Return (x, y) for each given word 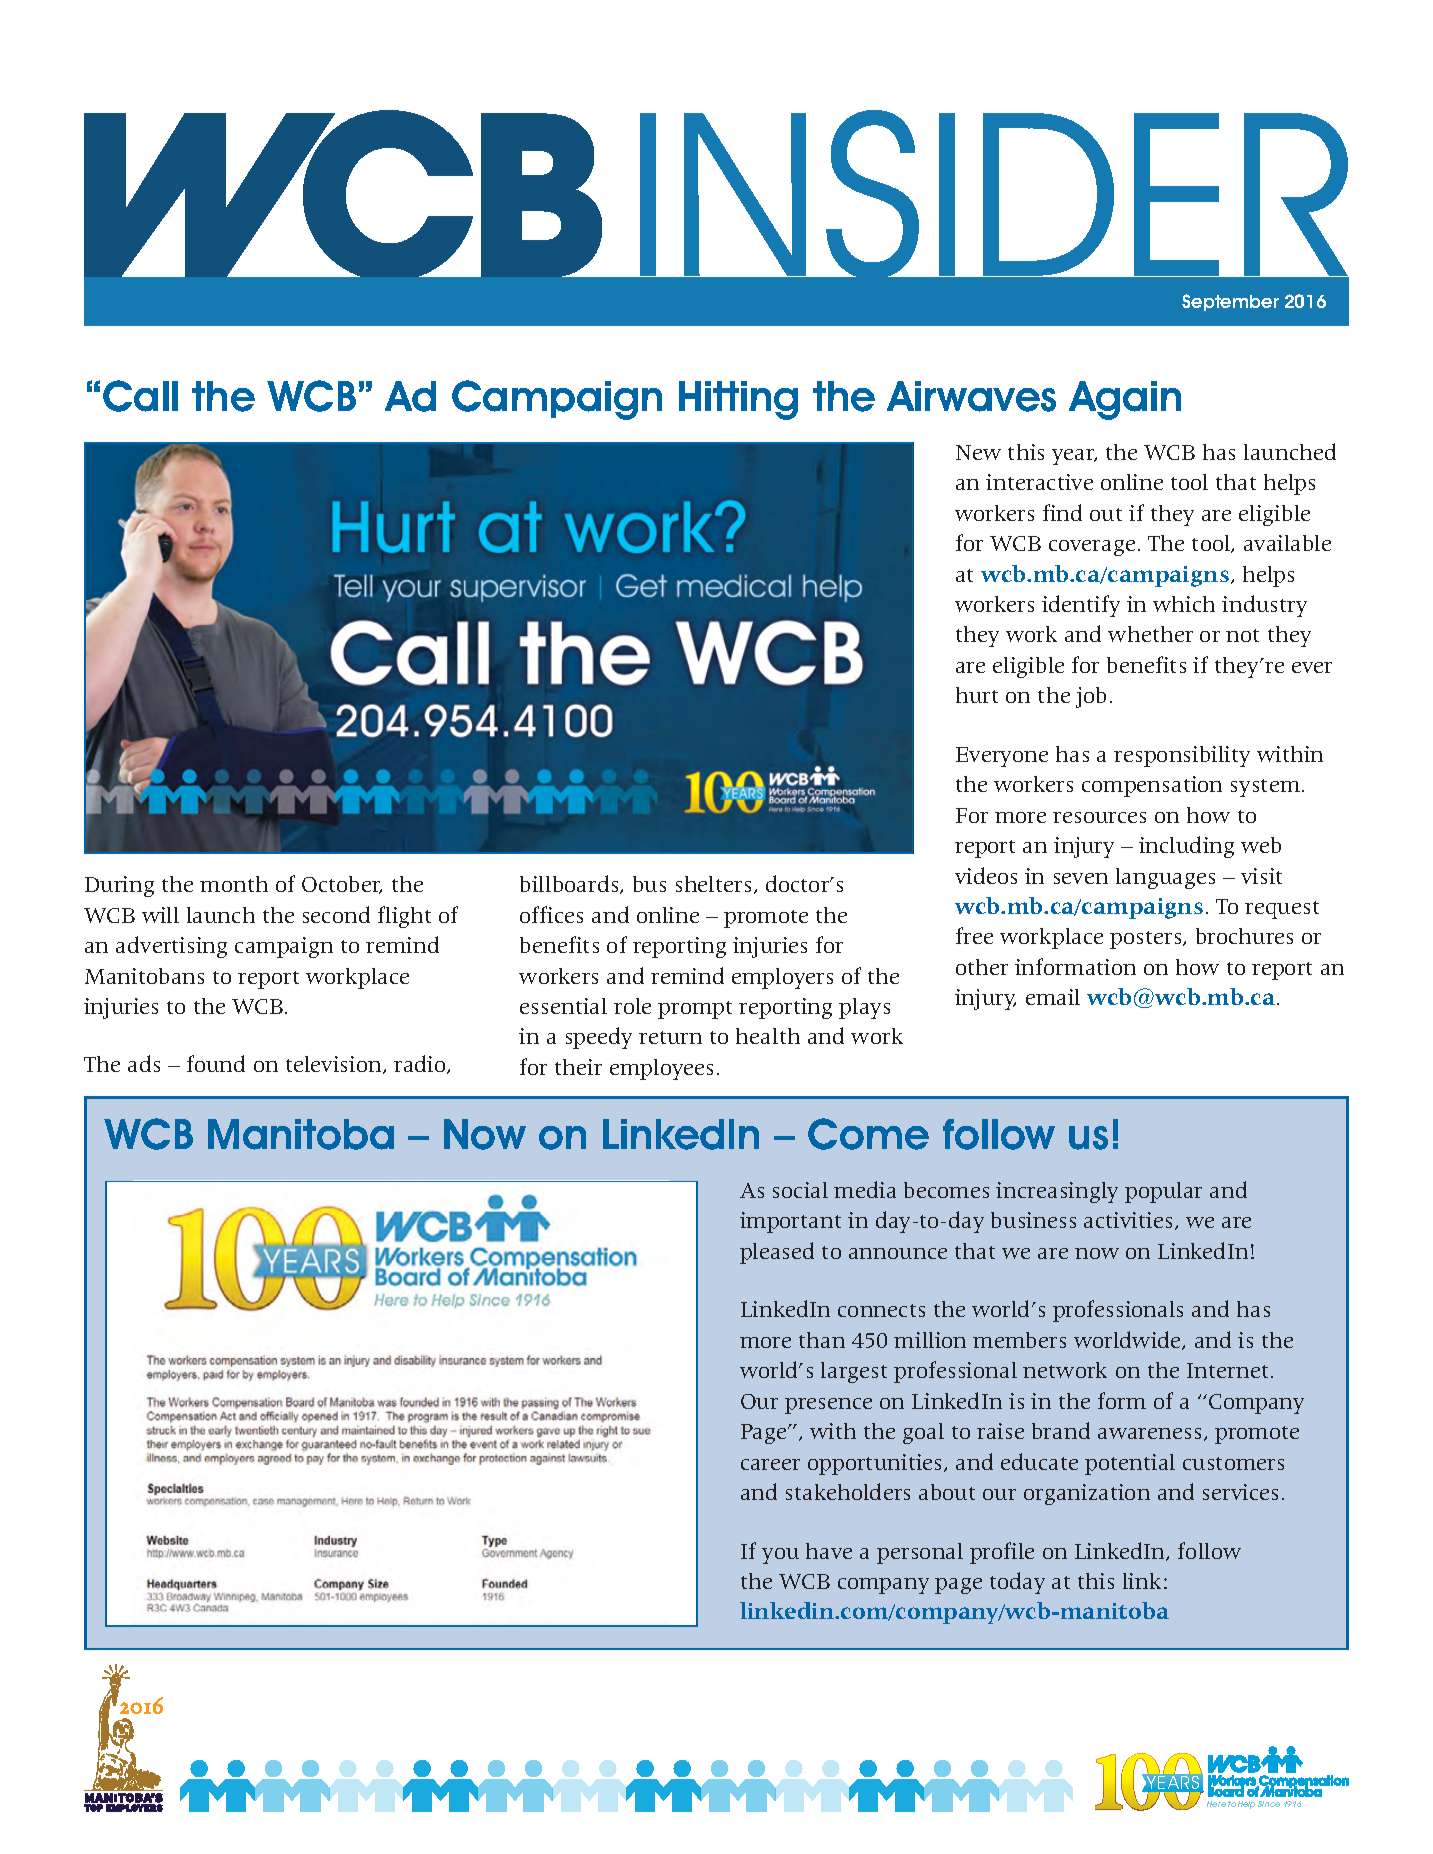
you (780, 1556)
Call (140, 396)
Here (1216, 1804)
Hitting (738, 400)
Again (1125, 400)
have (829, 1551)
